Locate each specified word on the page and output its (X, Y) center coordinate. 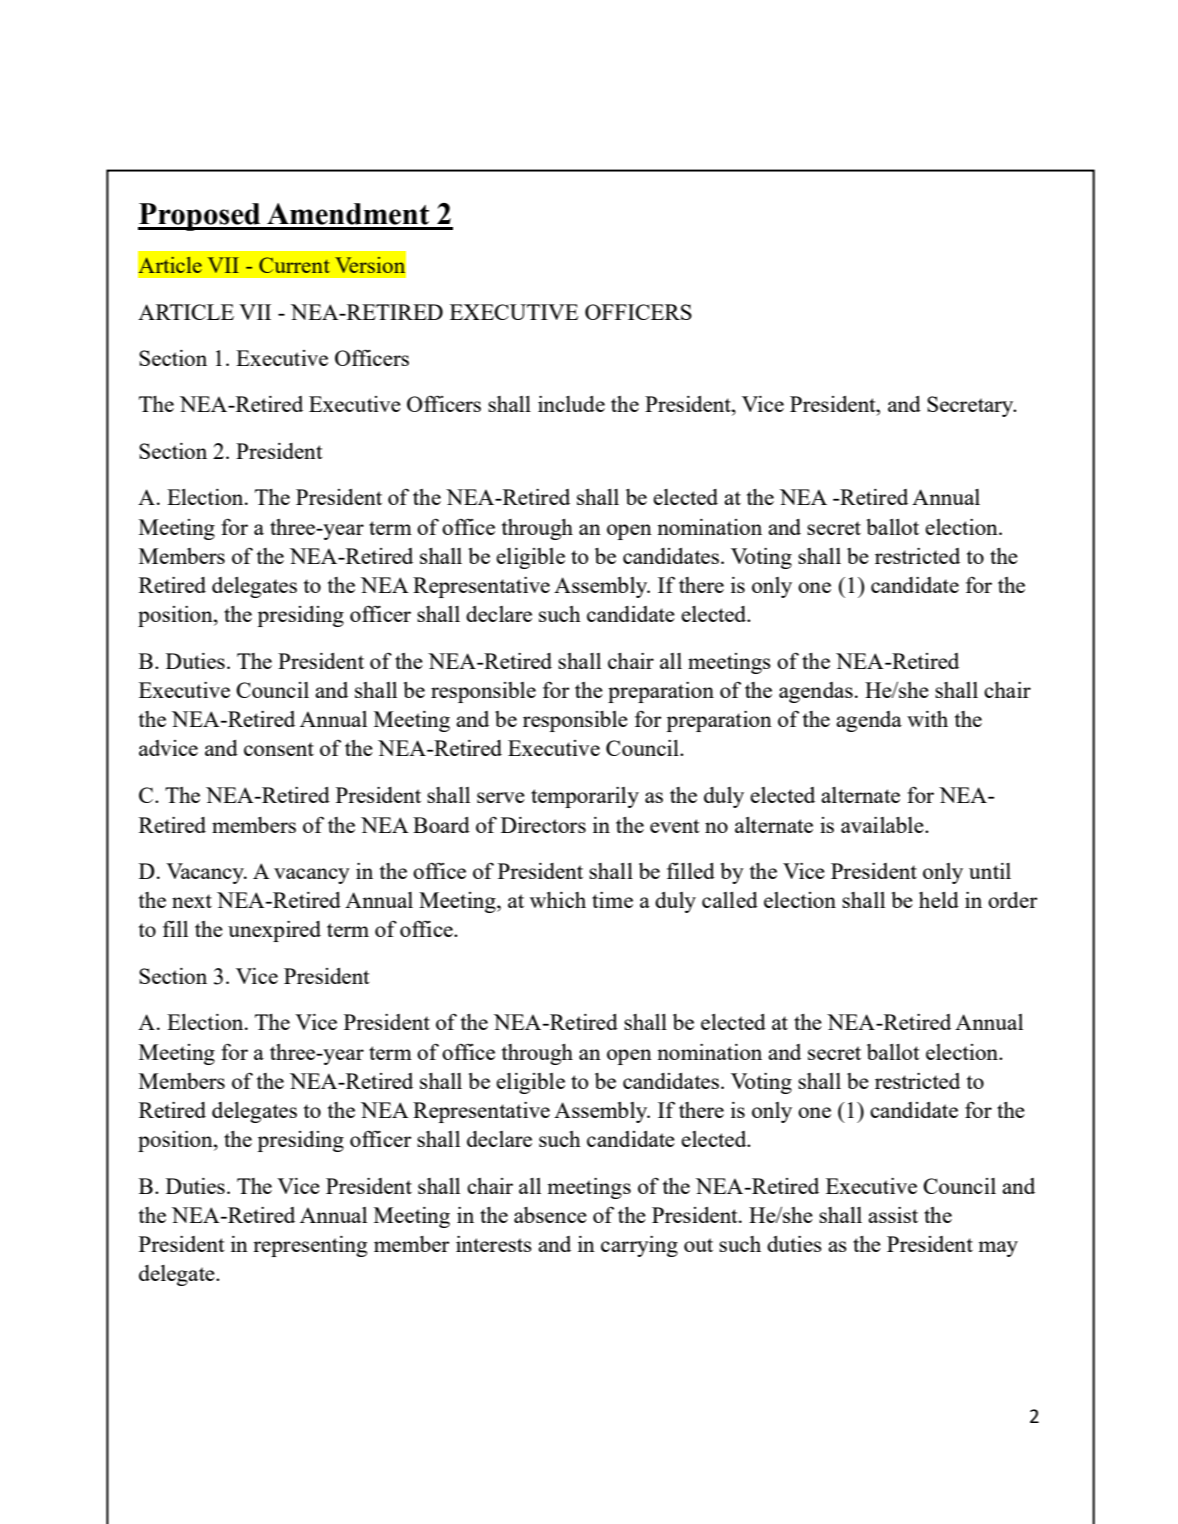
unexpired (274, 931)
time (612, 900)
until (990, 871)
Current (294, 265)
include (571, 404)
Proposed (200, 217)
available (883, 825)
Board (441, 825)
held (939, 900)
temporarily (585, 797)
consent (279, 749)
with (927, 719)
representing (310, 1246)
